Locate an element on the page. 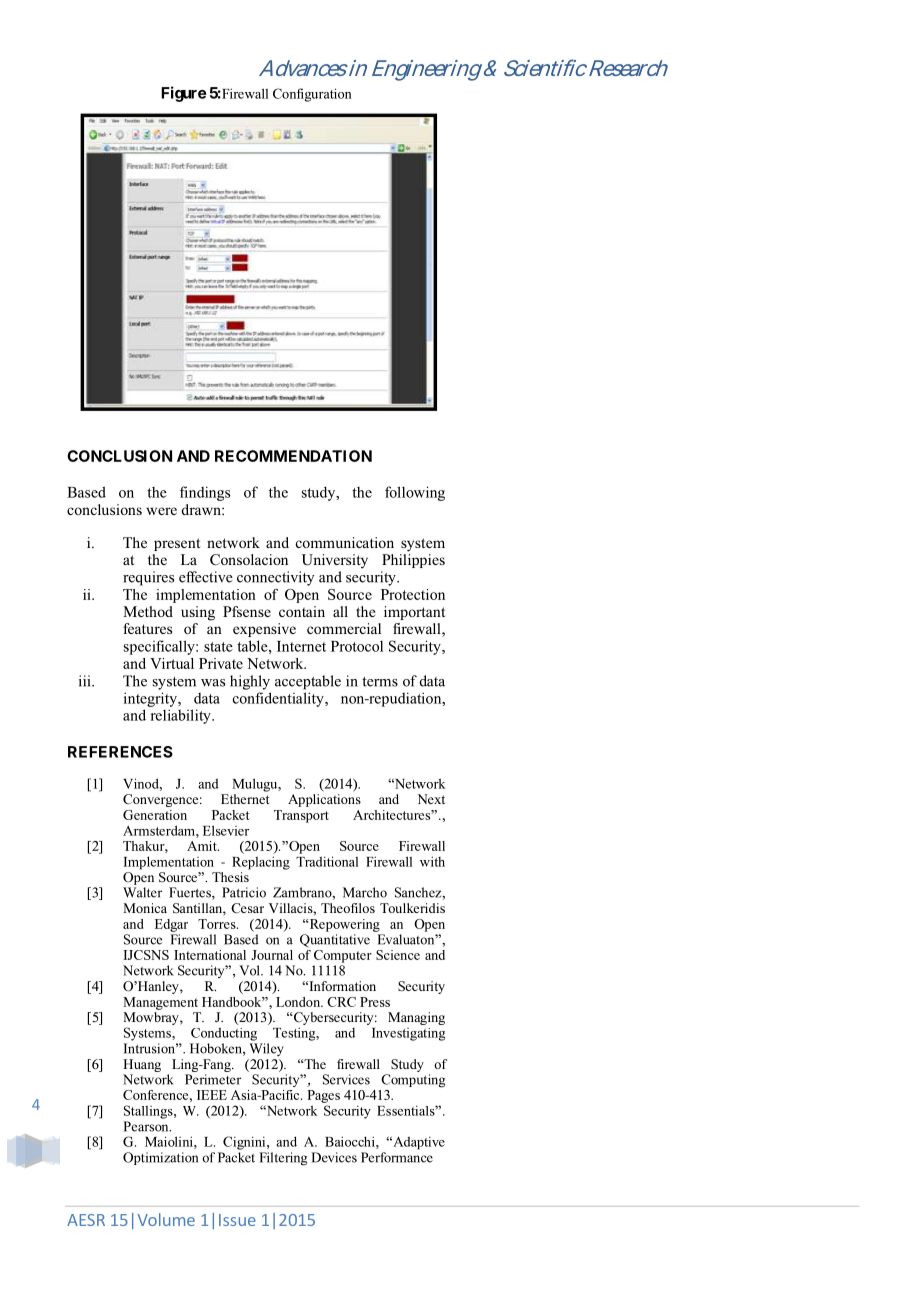  were is located at coordinates (161, 511).
